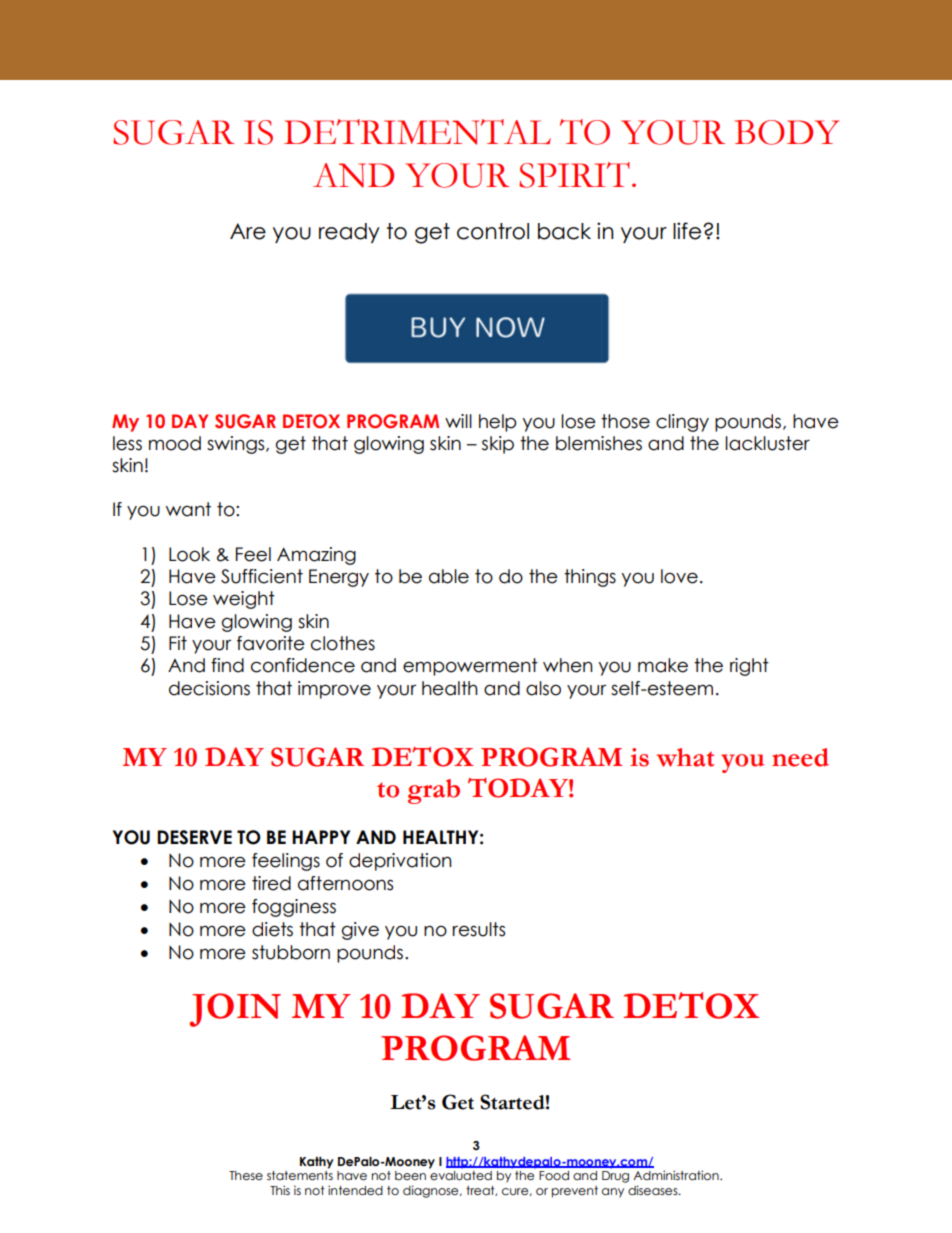 The width and height of the screenshot is (952, 1233). Describe the element at coordinates (175, 443) in the screenshot. I see `mood` at that location.
